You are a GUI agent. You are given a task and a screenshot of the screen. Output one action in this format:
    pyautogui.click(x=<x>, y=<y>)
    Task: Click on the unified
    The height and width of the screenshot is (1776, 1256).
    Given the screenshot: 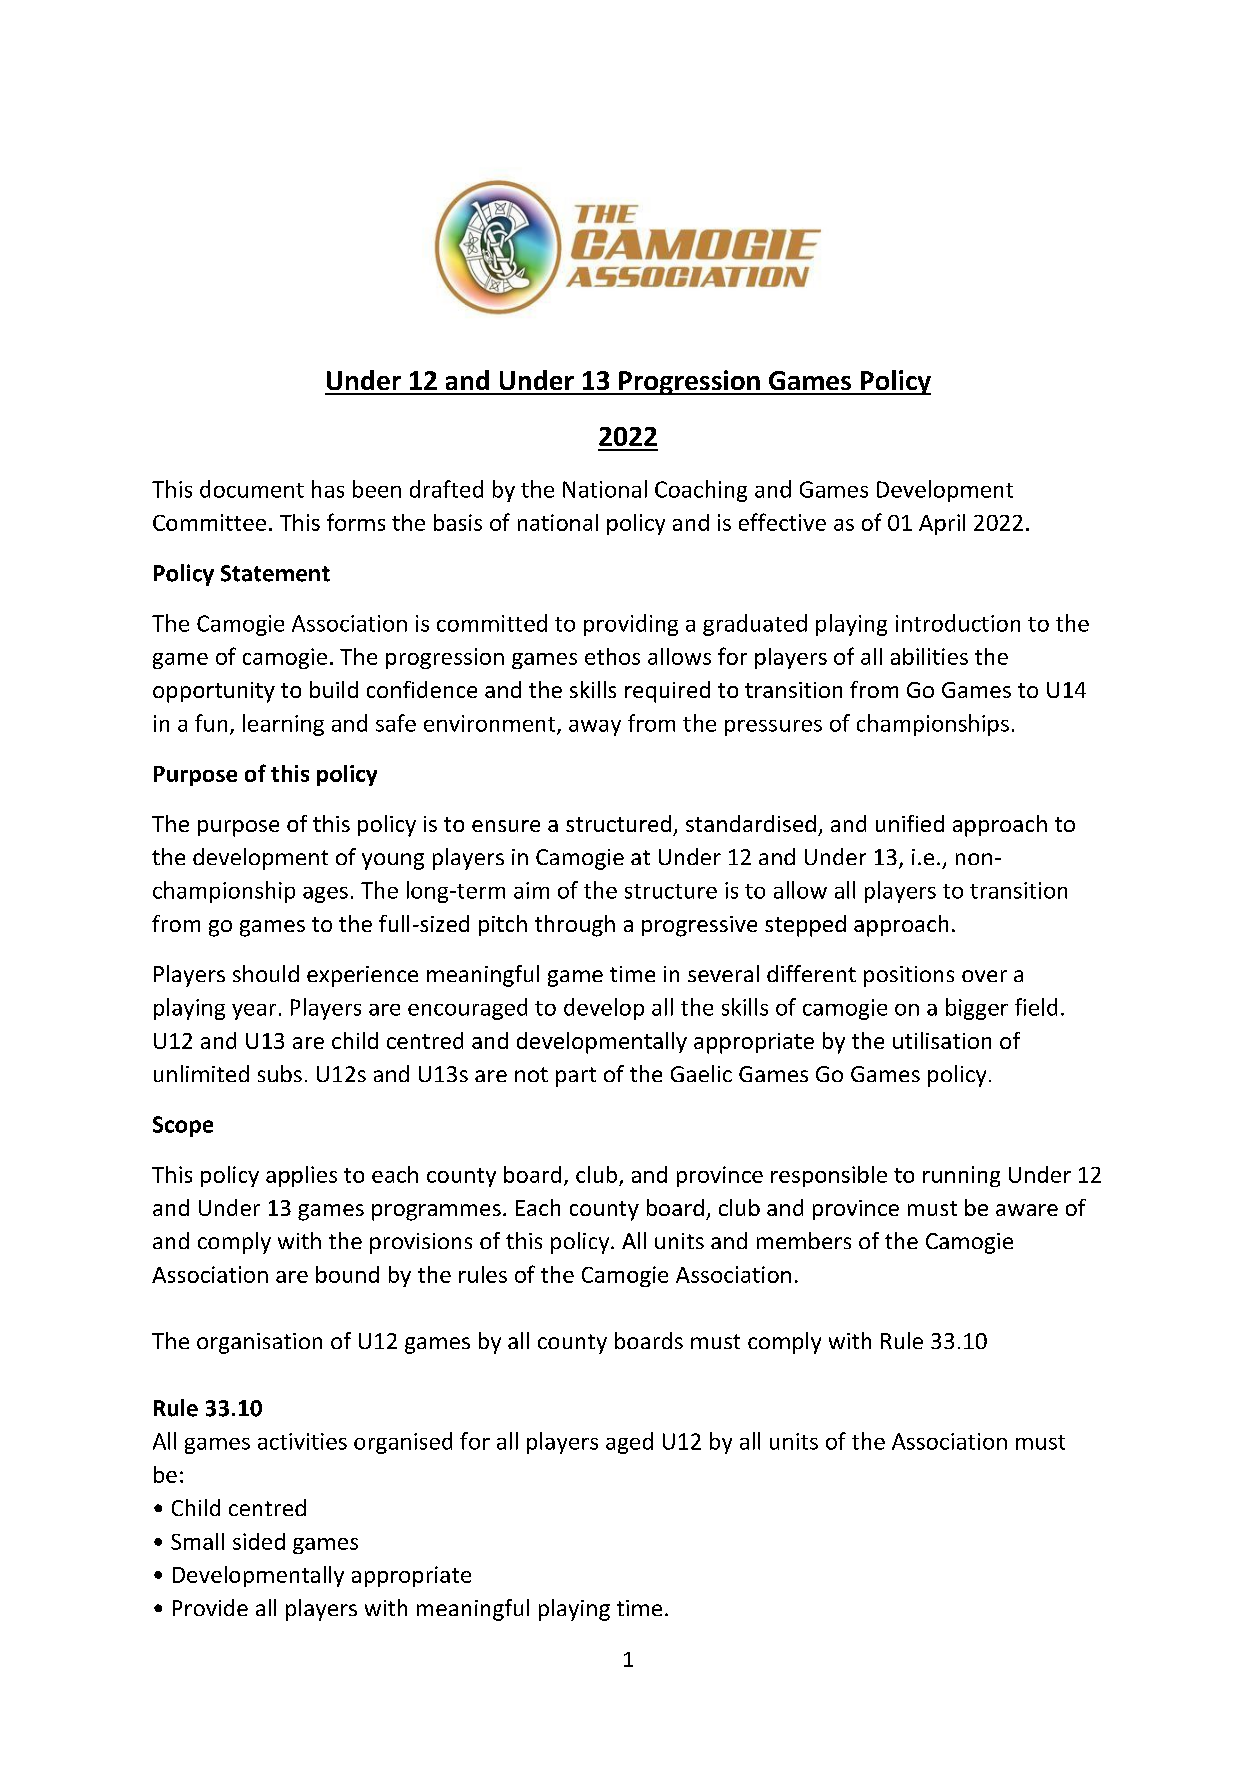 What is the action you would take?
    pyautogui.click(x=910, y=823)
